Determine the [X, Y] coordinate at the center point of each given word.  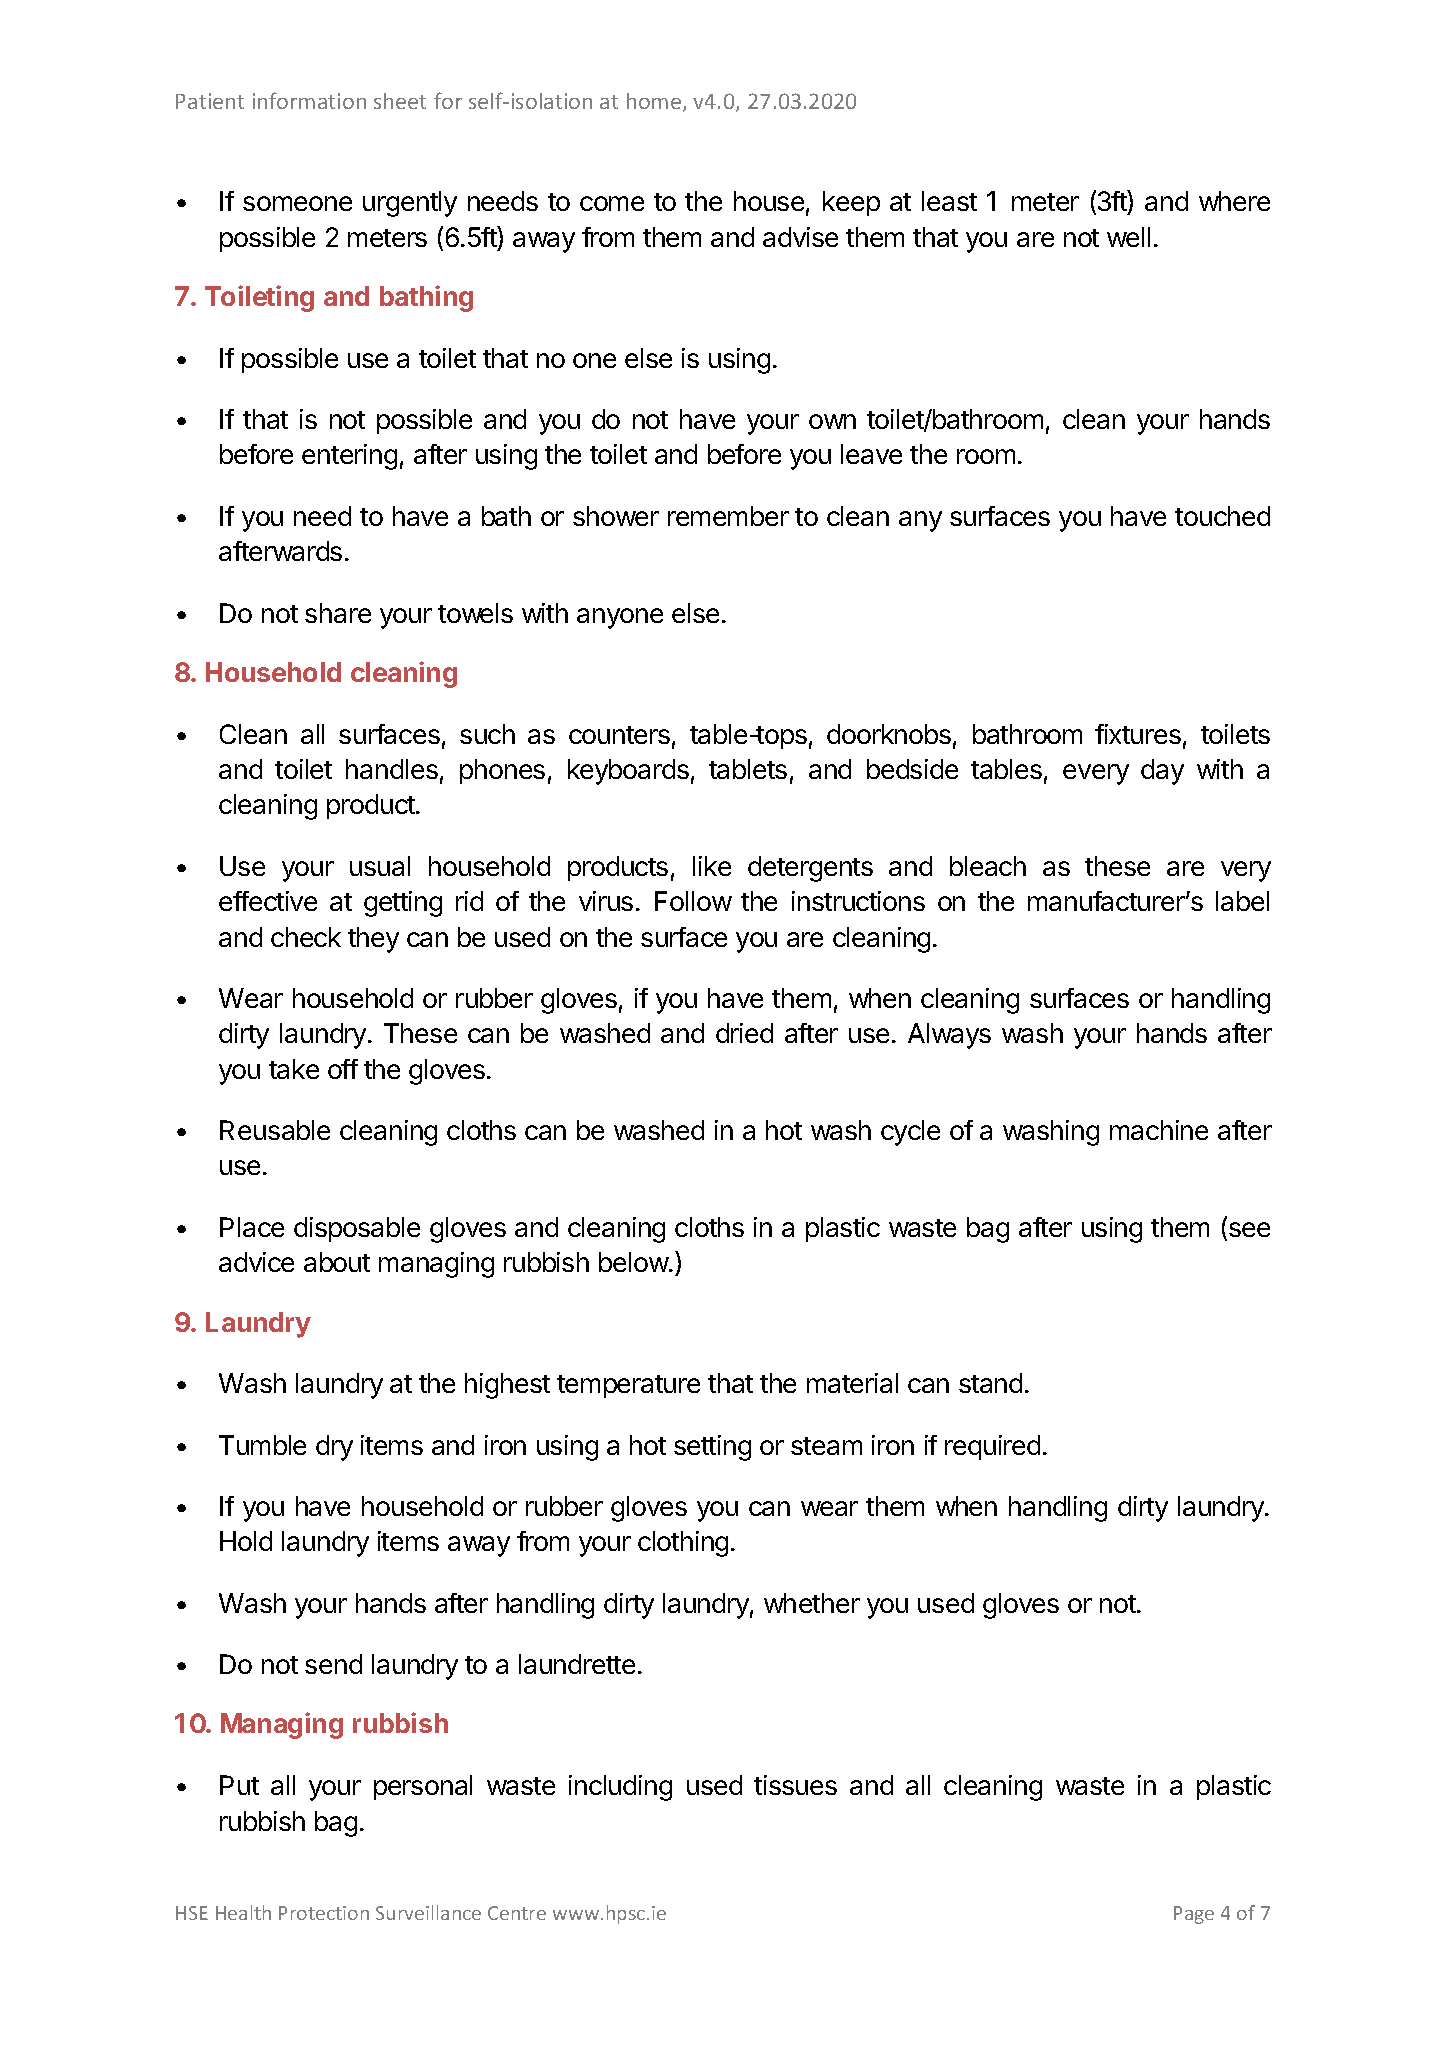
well [1128, 237]
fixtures [1138, 734]
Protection [324, 1913]
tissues [795, 1785]
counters [619, 735]
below [634, 1262]
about [337, 1262]
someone [297, 203]
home [654, 101]
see [1249, 1229]
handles [392, 769]
